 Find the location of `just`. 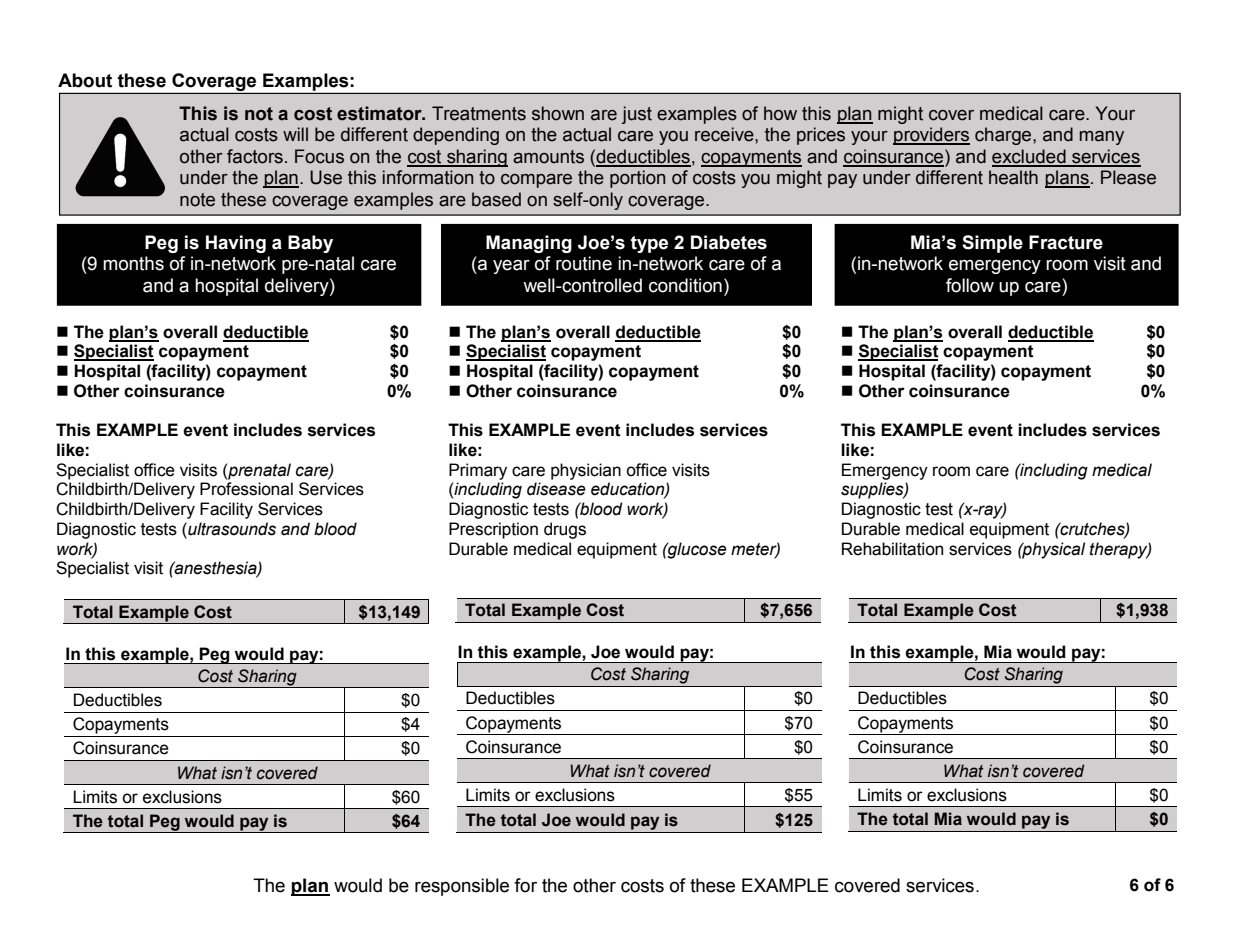

just is located at coordinates (637, 115).
